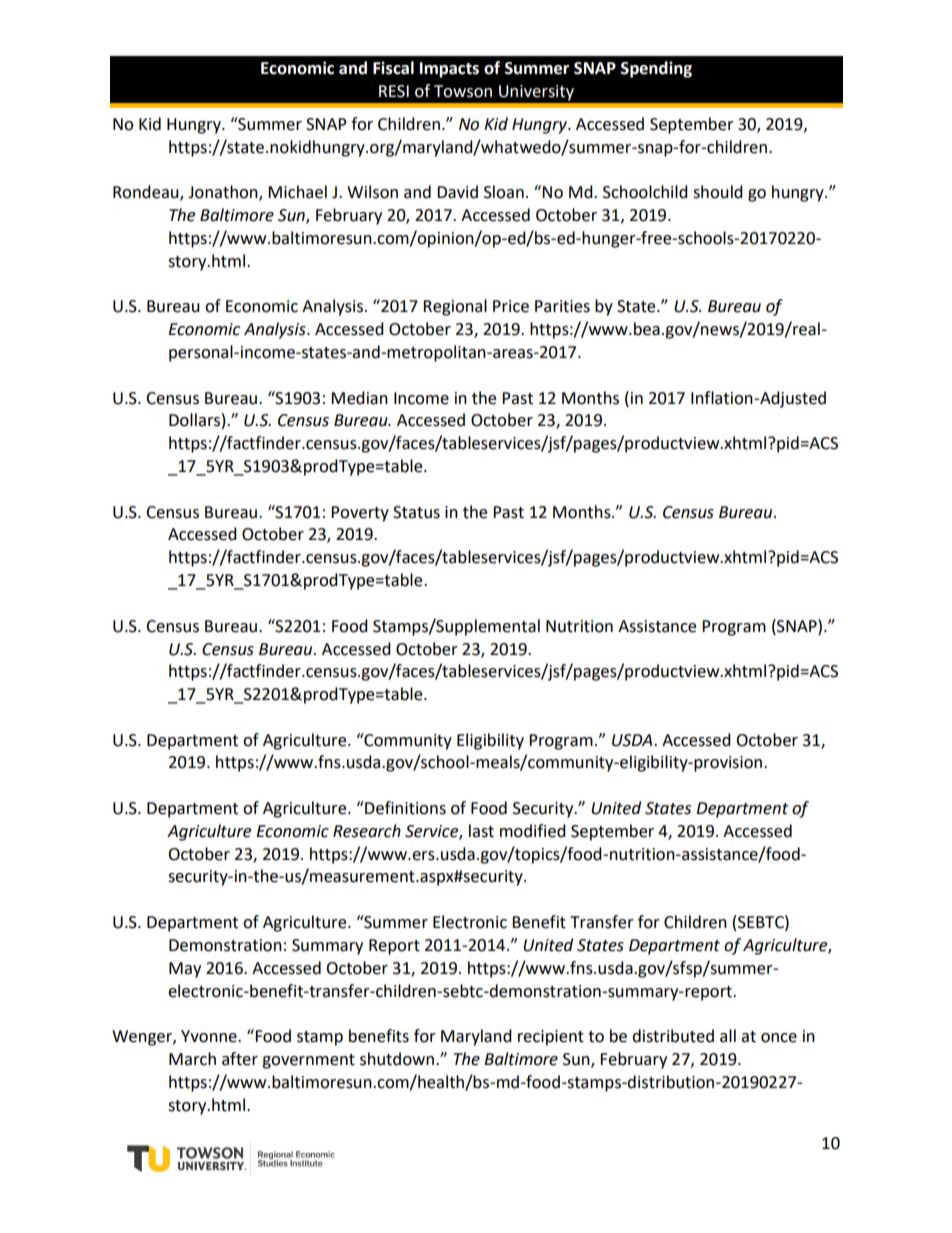 The width and height of the screenshot is (952, 1233). Describe the element at coordinates (455, 307) in the screenshot. I see `Regional` at that location.
